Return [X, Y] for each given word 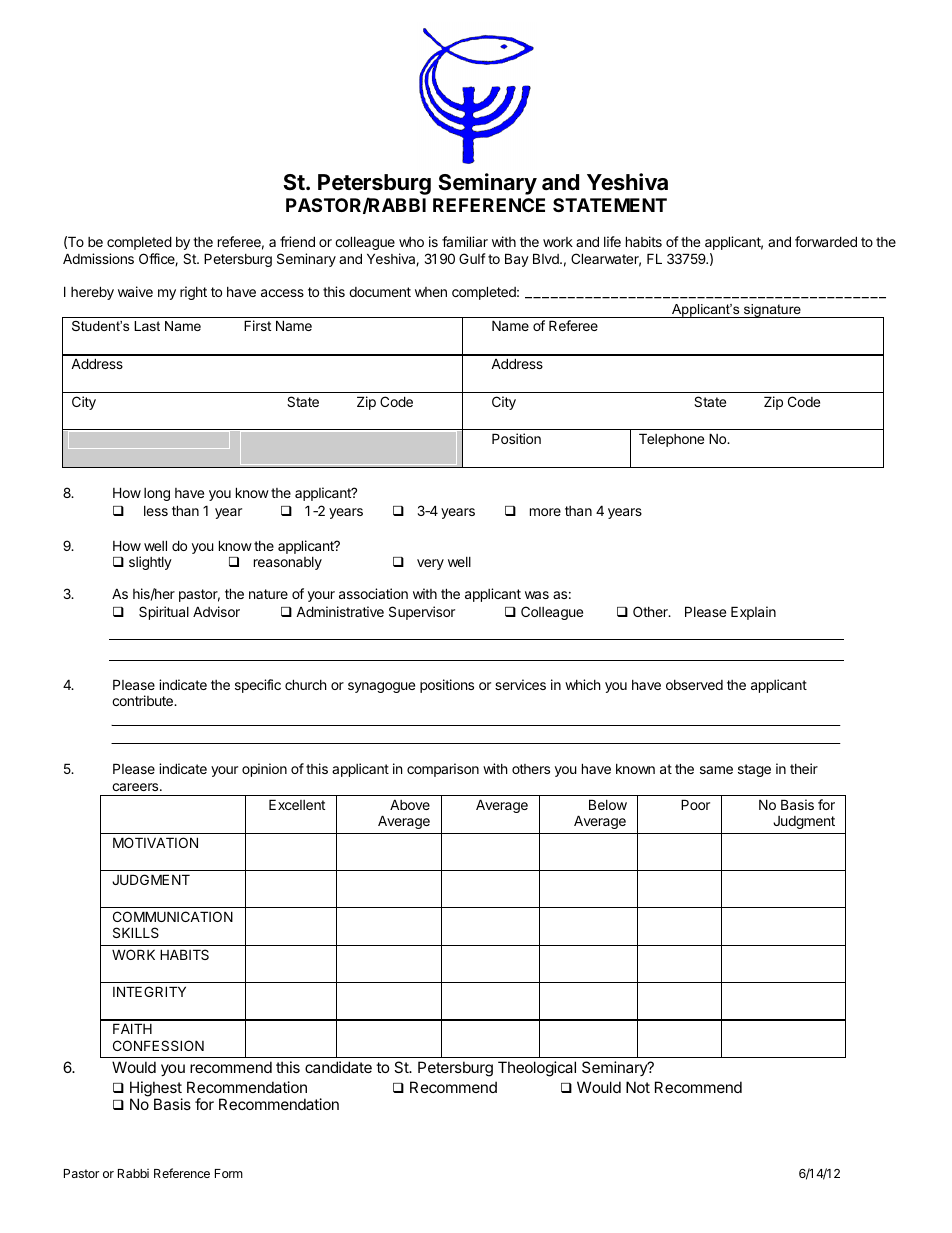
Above [410, 804]
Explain [753, 613]
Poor [695, 804]
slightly [150, 563]
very [430, 564]
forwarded [826, 241]
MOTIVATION [155, 842]
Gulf [472, 258]
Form [229, 1173]
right [193, 293]
